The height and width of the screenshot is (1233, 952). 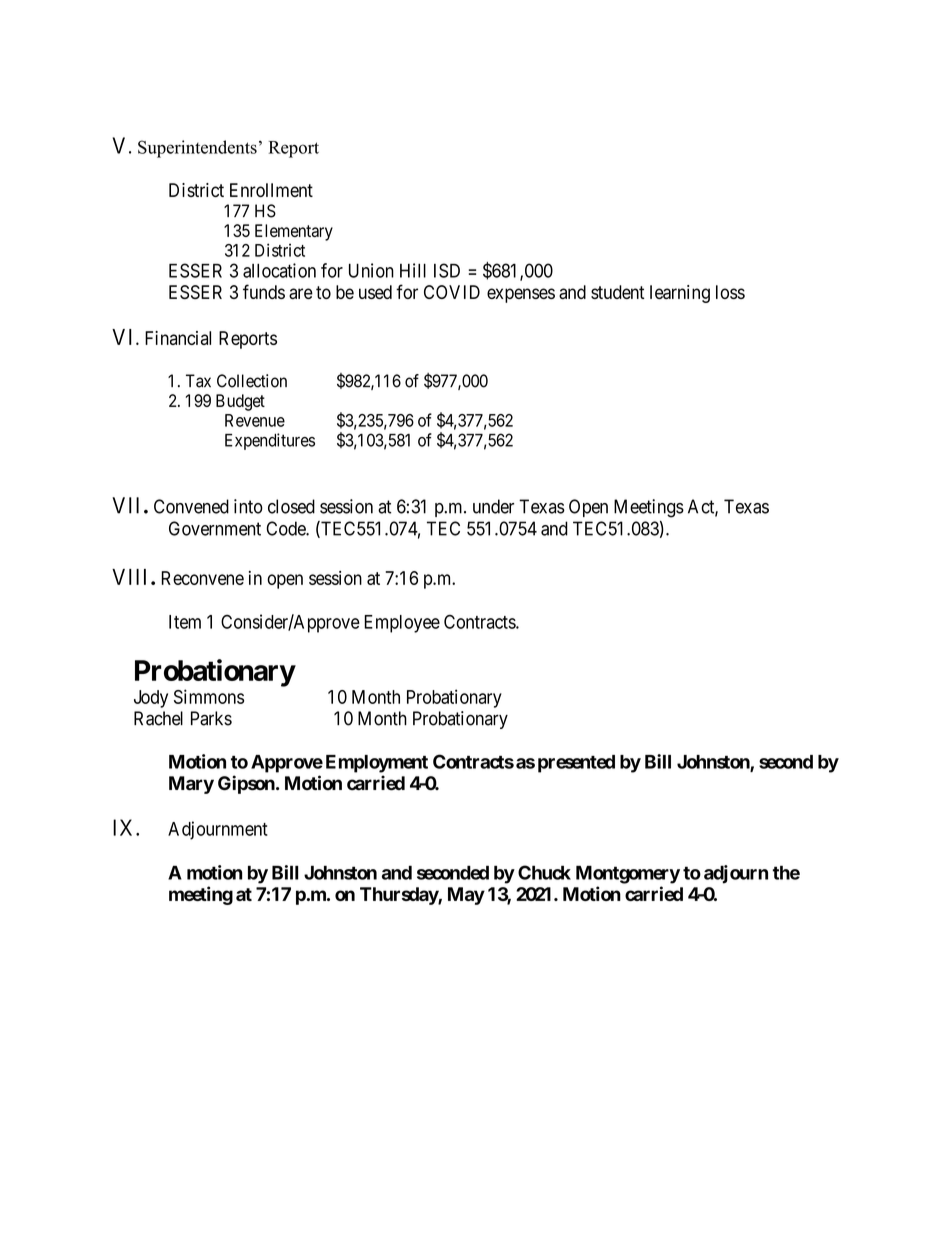 What do you see at coordinates (197, 149) in the screenshot?
I see `Superintendents` at bounding box center [197, 149].
